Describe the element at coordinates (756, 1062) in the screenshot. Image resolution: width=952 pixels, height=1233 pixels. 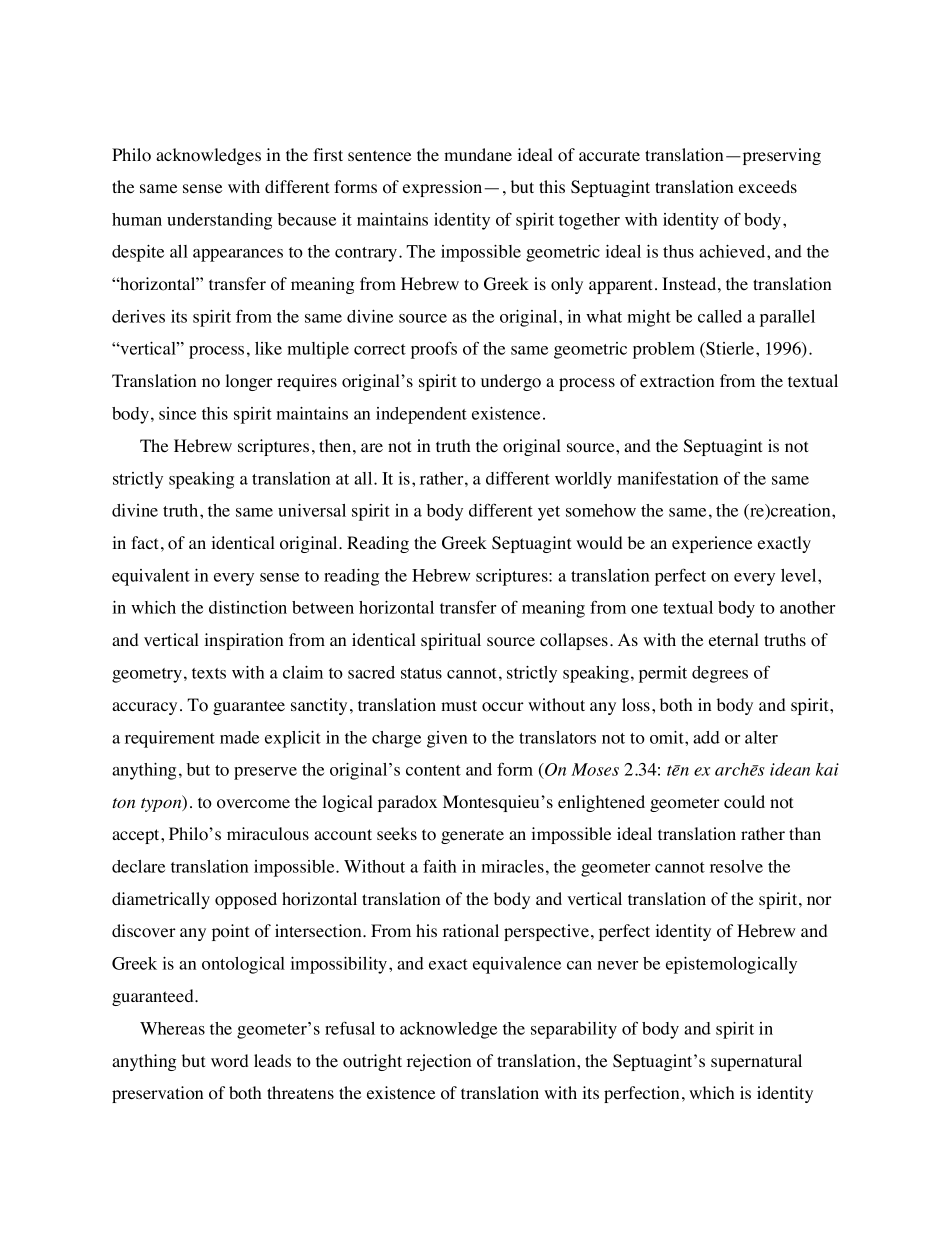
I see `supernatural` at that location.
